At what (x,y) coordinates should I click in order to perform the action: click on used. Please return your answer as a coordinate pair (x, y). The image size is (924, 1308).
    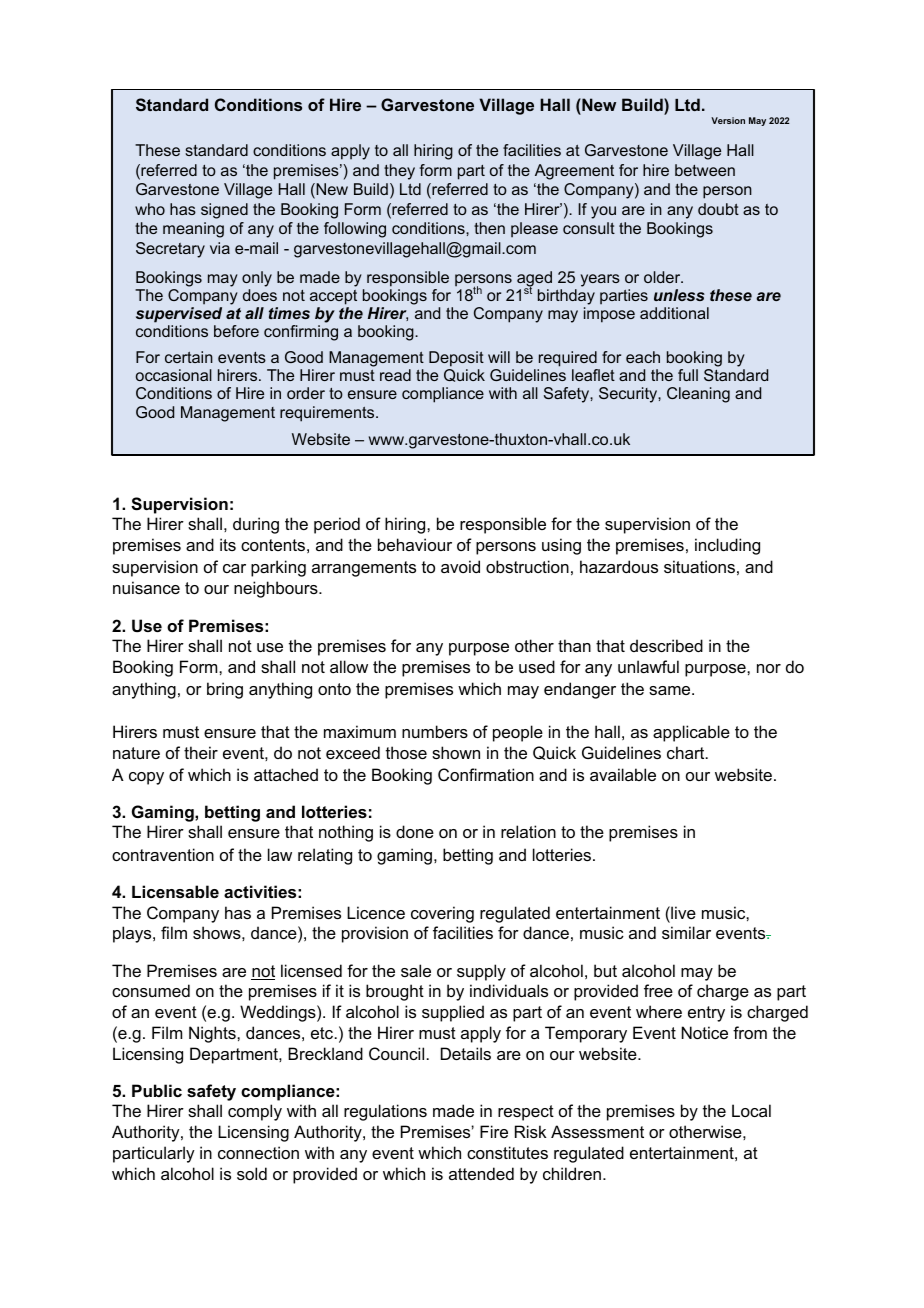
    Looking at the image, I should click on (537, 666).
